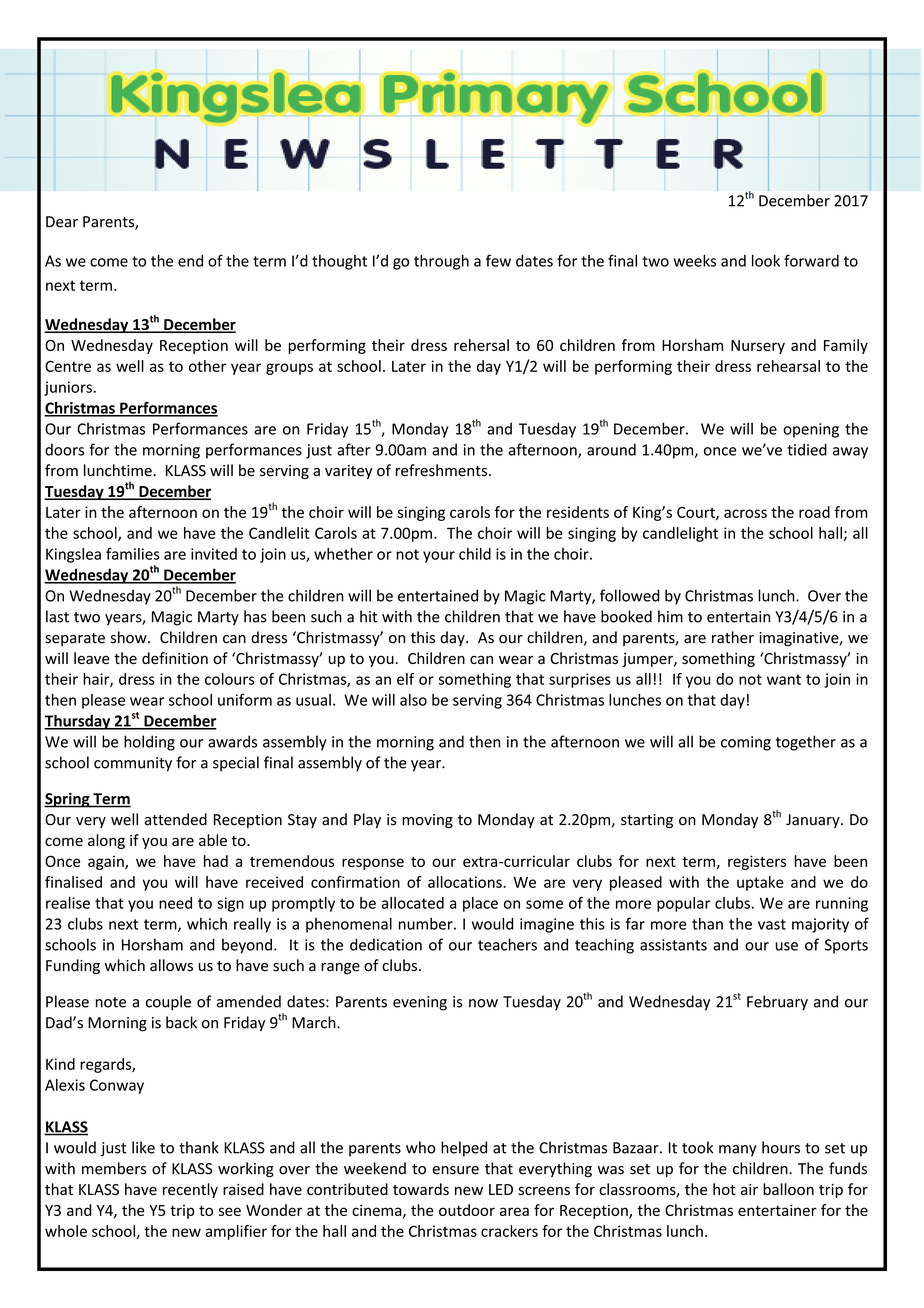  What do you see at coordinates (149, 743) in the screenshot?
I see `holding` at bounding box center [149, 743].
